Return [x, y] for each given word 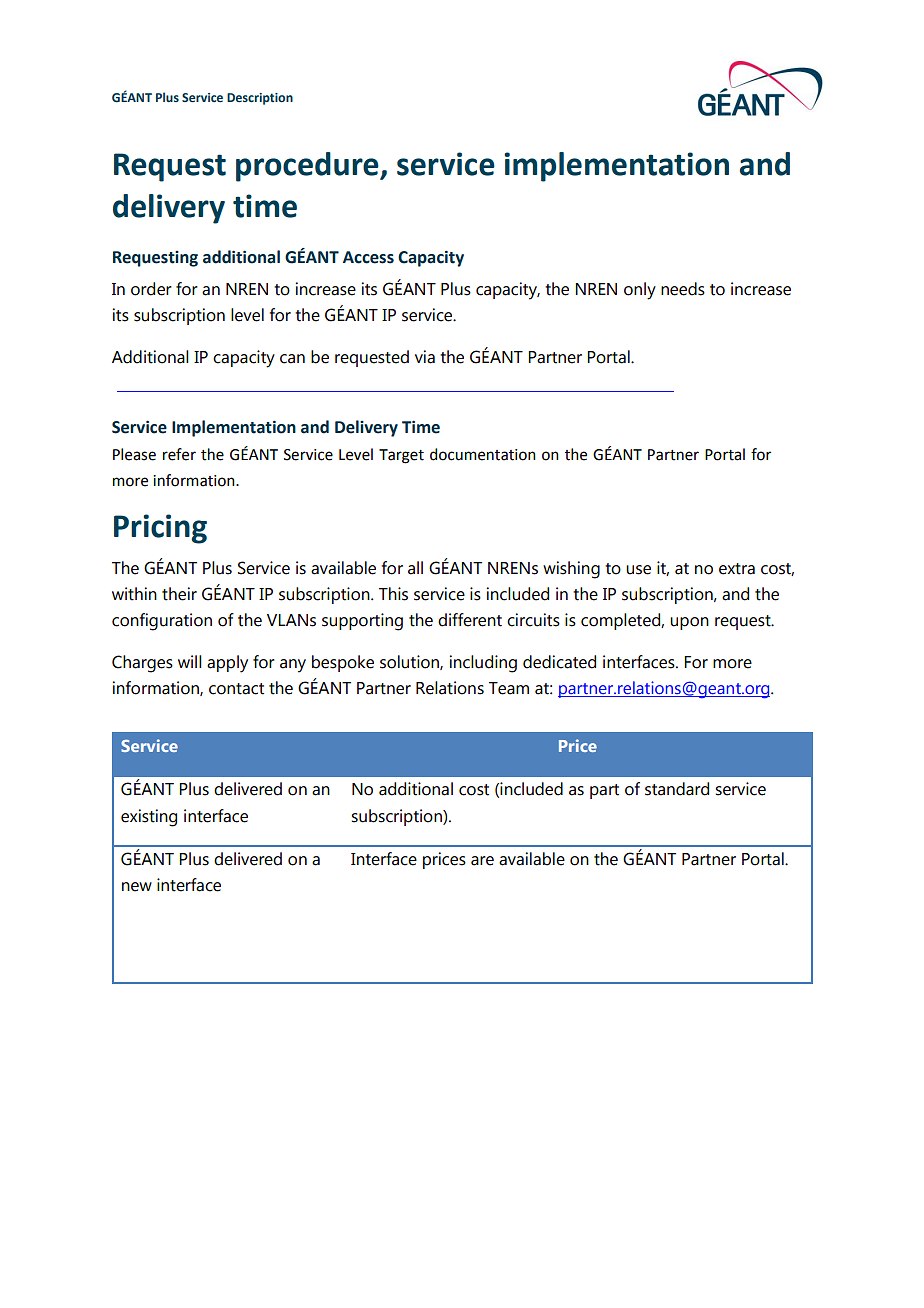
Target [401, 456]
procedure [308, 167]
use [638, 570]
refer [179, 454]
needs [683, 289]
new [137, 887]
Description [260, 99]
